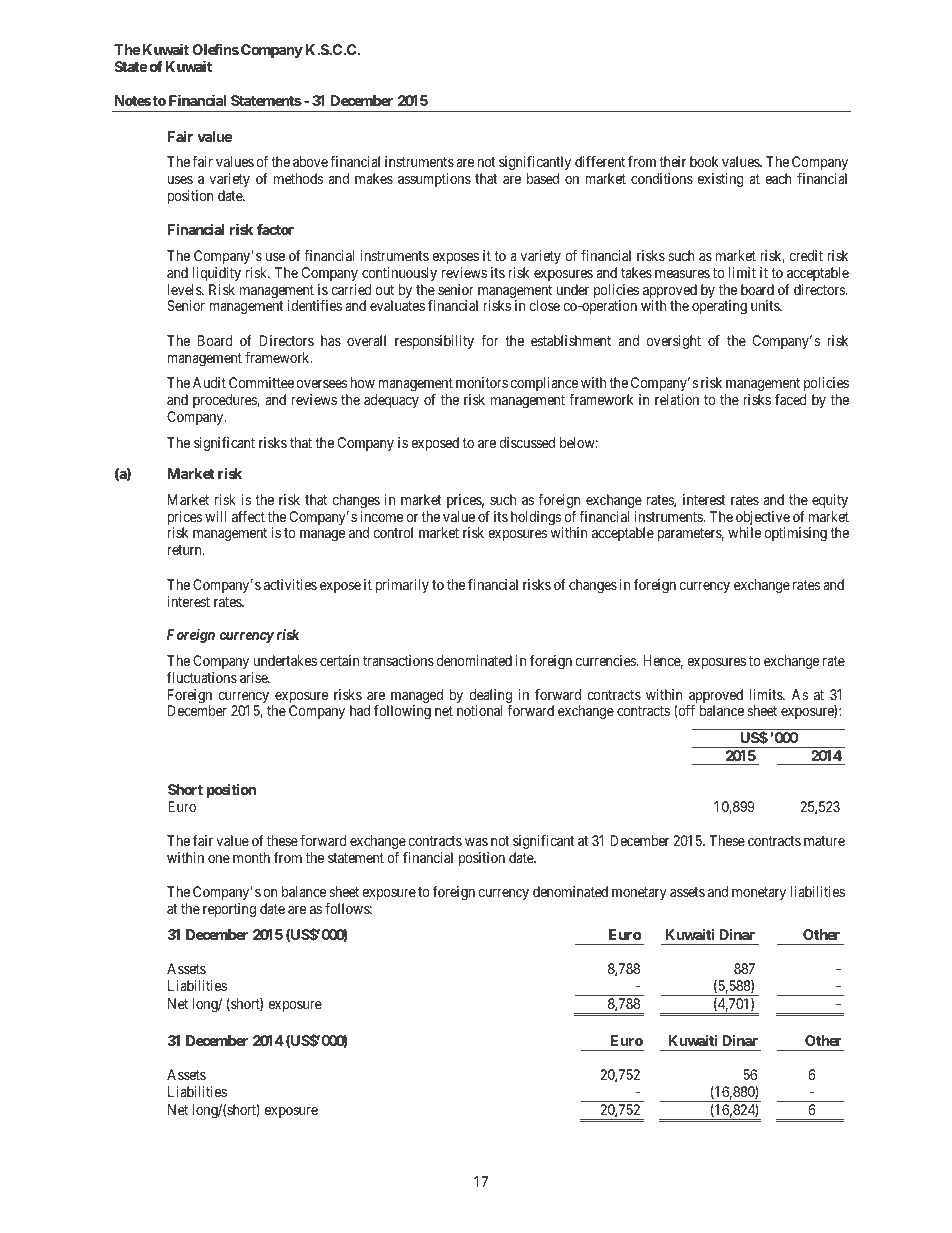  Describe the element at coordinates (248, 516) in the image. I see `affect` at that location.
